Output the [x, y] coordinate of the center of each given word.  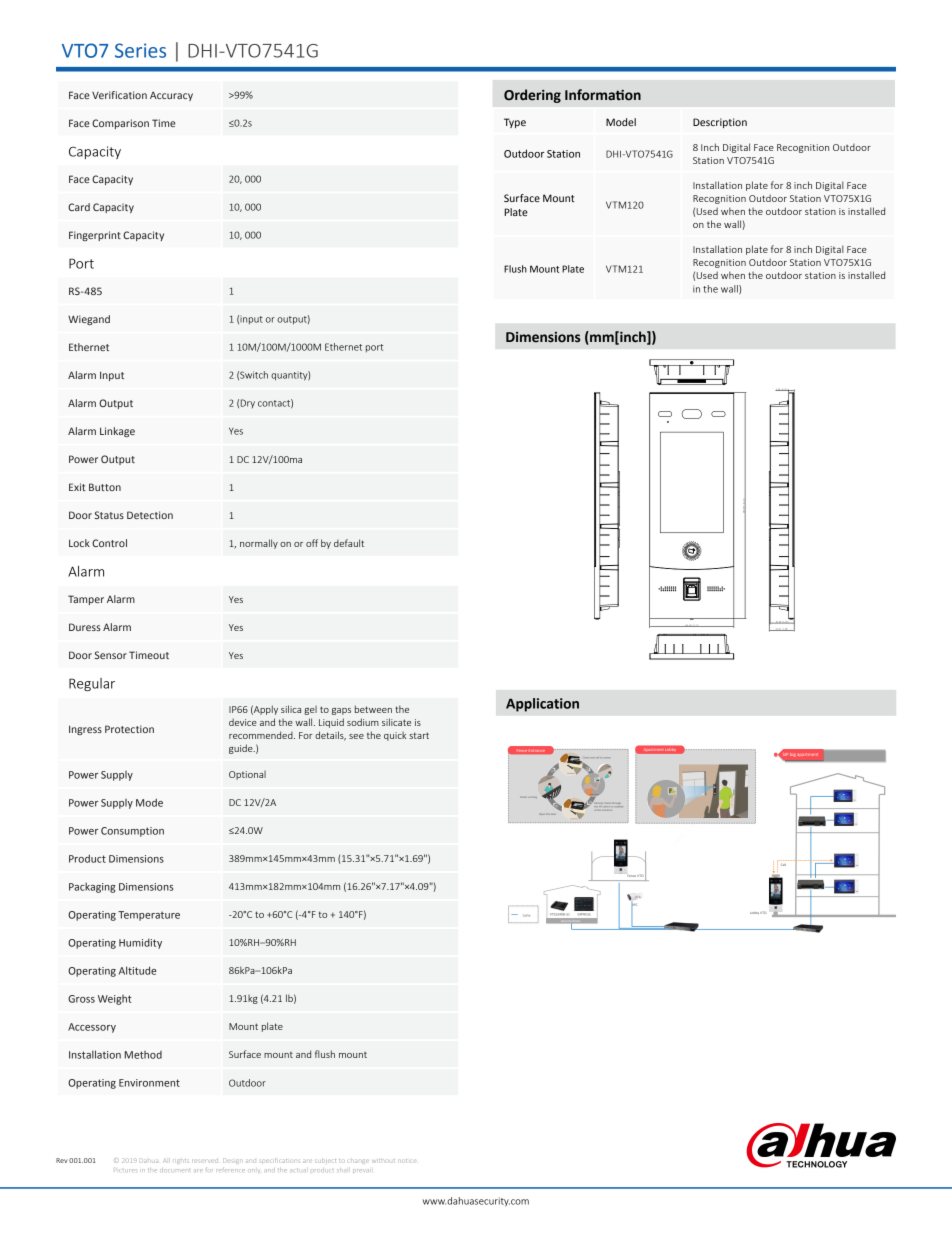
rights [182, 1161]
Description [720, 123]
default [349, 543]
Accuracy [171, 96]
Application [542, 705]
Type [515, 123]
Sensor [111, 655]
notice [406, 1161]
